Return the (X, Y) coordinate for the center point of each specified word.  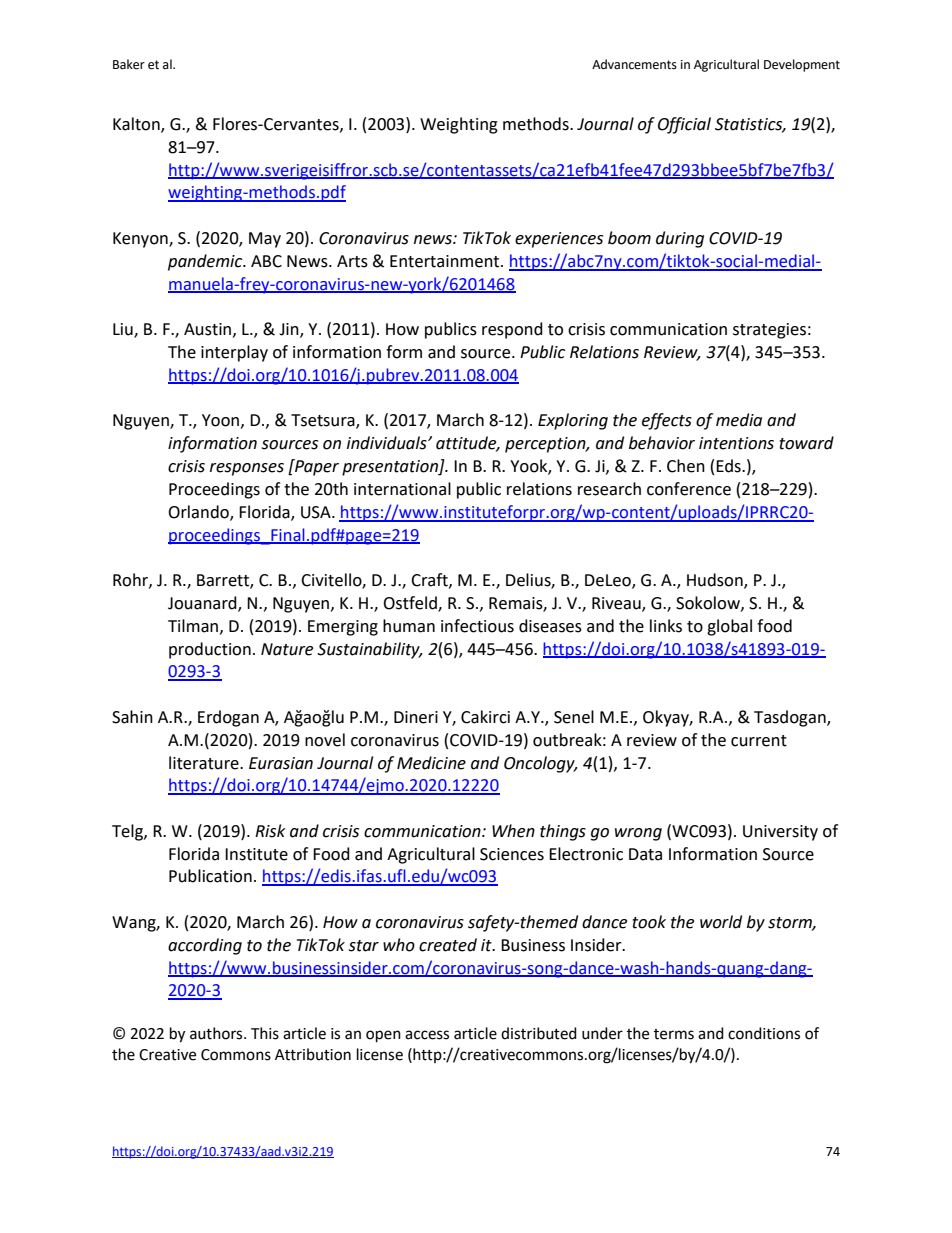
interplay (234, 353)
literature (205, 763)
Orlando (199, 512)
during (680, 239)
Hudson (716, 581)
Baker (129, 64)
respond (512, 330)
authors (217, 1033)
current (759, 741)
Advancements (634, 64)
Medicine (431, 763)
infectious (477, 626)
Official (684, 125)
